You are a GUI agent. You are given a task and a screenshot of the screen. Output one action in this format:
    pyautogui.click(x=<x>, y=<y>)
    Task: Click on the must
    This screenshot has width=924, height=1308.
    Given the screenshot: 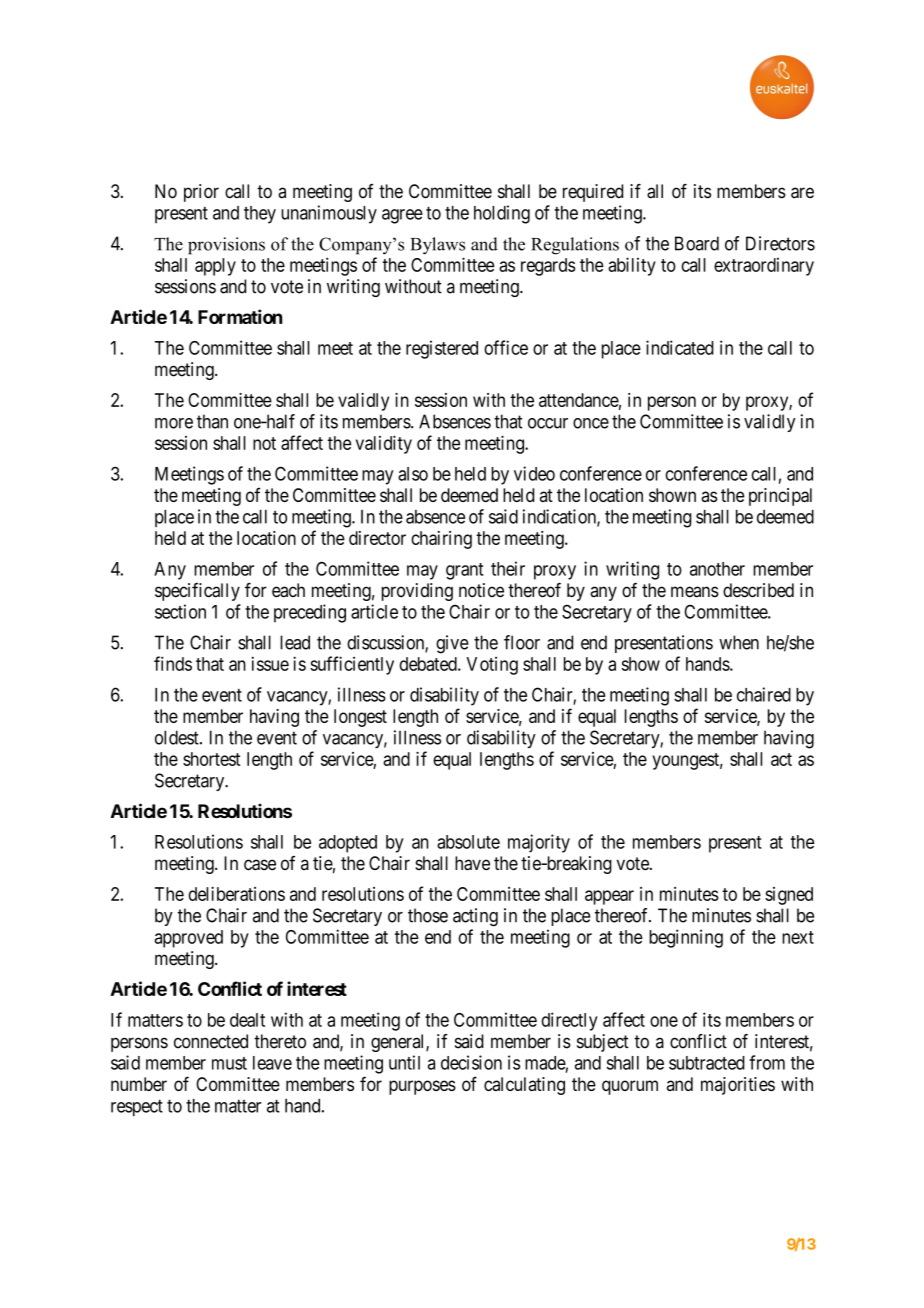 What is the action you would take?
    pyautogui.click(x=229, y=1063)
